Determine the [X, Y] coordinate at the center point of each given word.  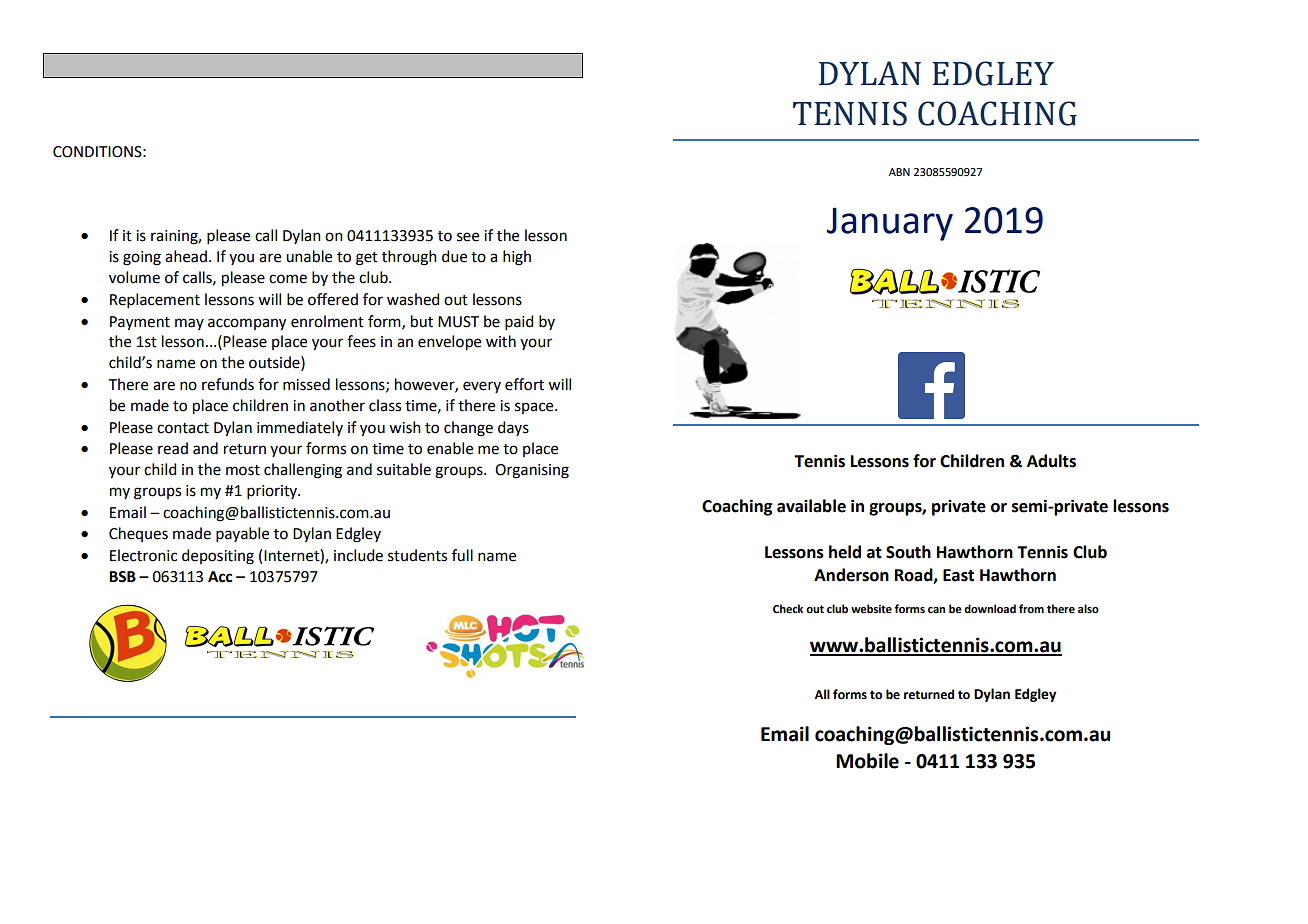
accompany [247, 324]
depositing [218, 557]
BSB [122, 577]
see [468, 237]
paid [519, 322]
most [243, 470]
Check [788, 609]
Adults [1051, 461]
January [890, 224]
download [990, 608]
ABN [899, 172]
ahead [186, 256]
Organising [532, 471]
